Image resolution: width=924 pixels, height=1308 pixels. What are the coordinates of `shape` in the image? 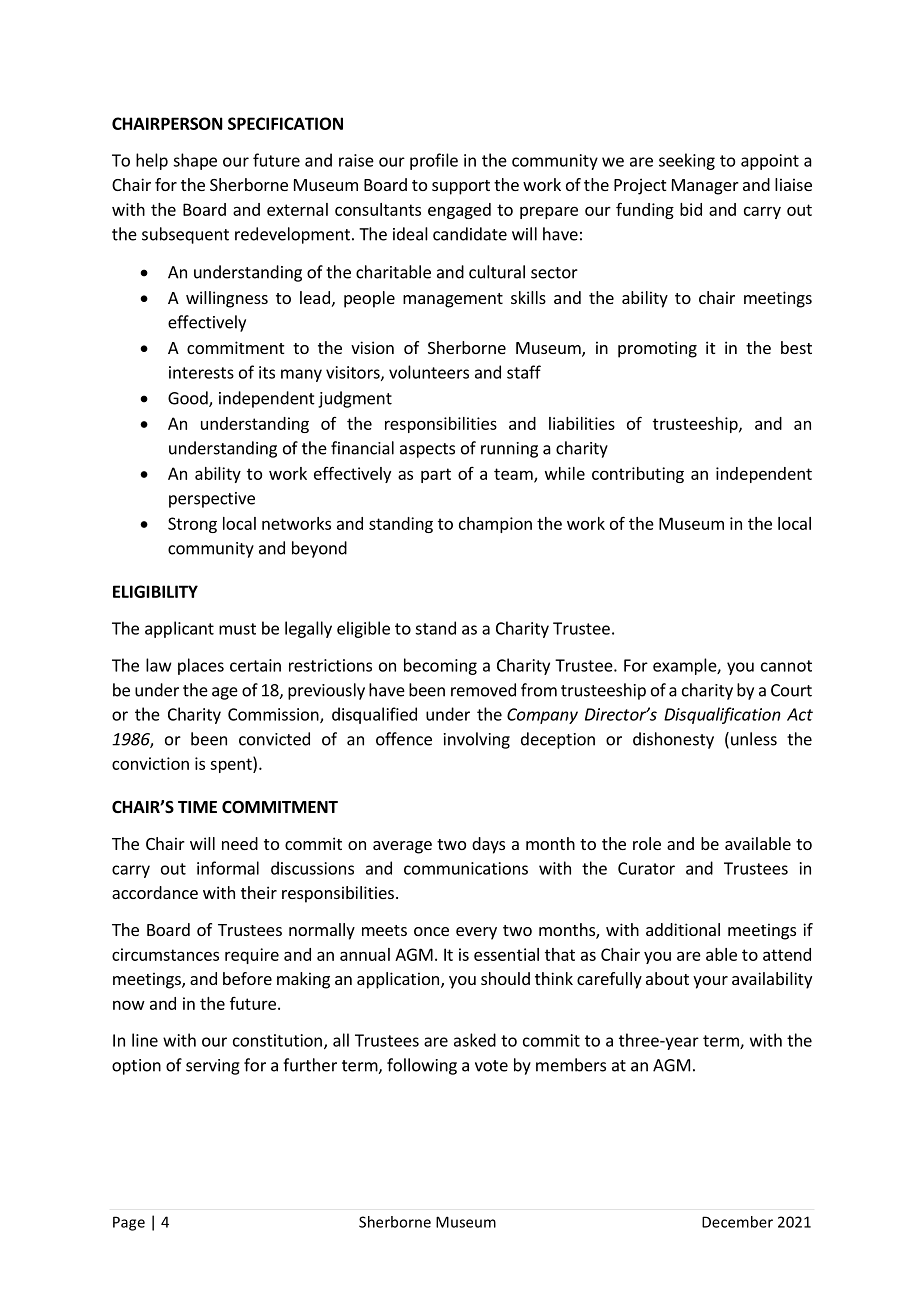 It's located at (195, 161).
